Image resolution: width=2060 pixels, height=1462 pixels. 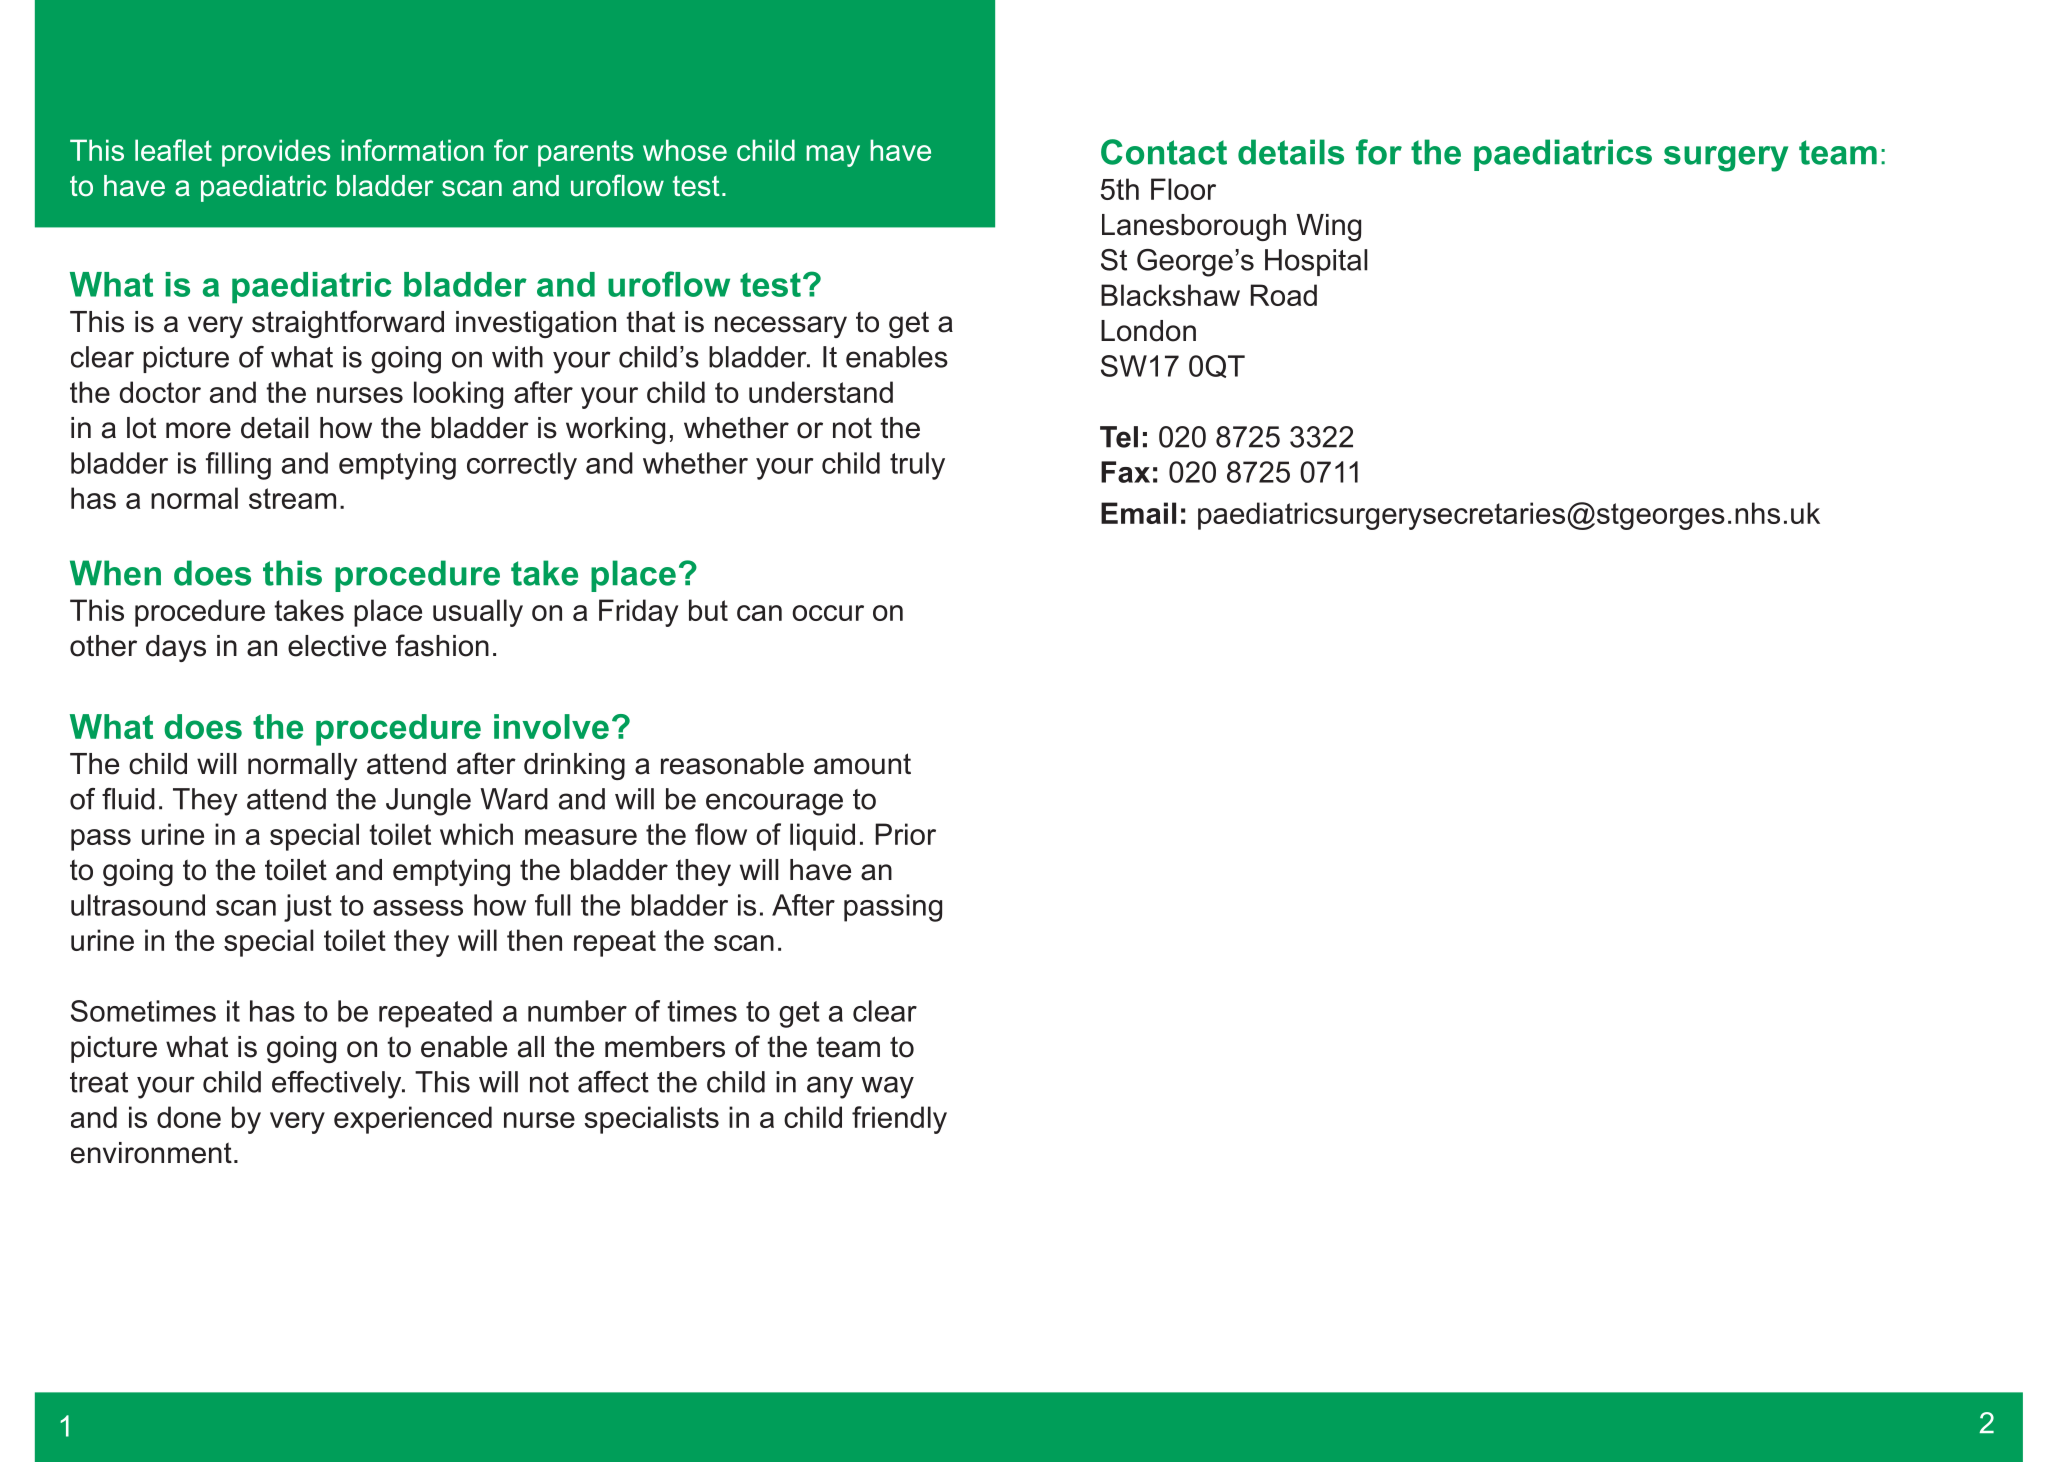 What do you see at coordinates (905, 834) in the document?
I see `Prior` at bounding box center [905, 834].
